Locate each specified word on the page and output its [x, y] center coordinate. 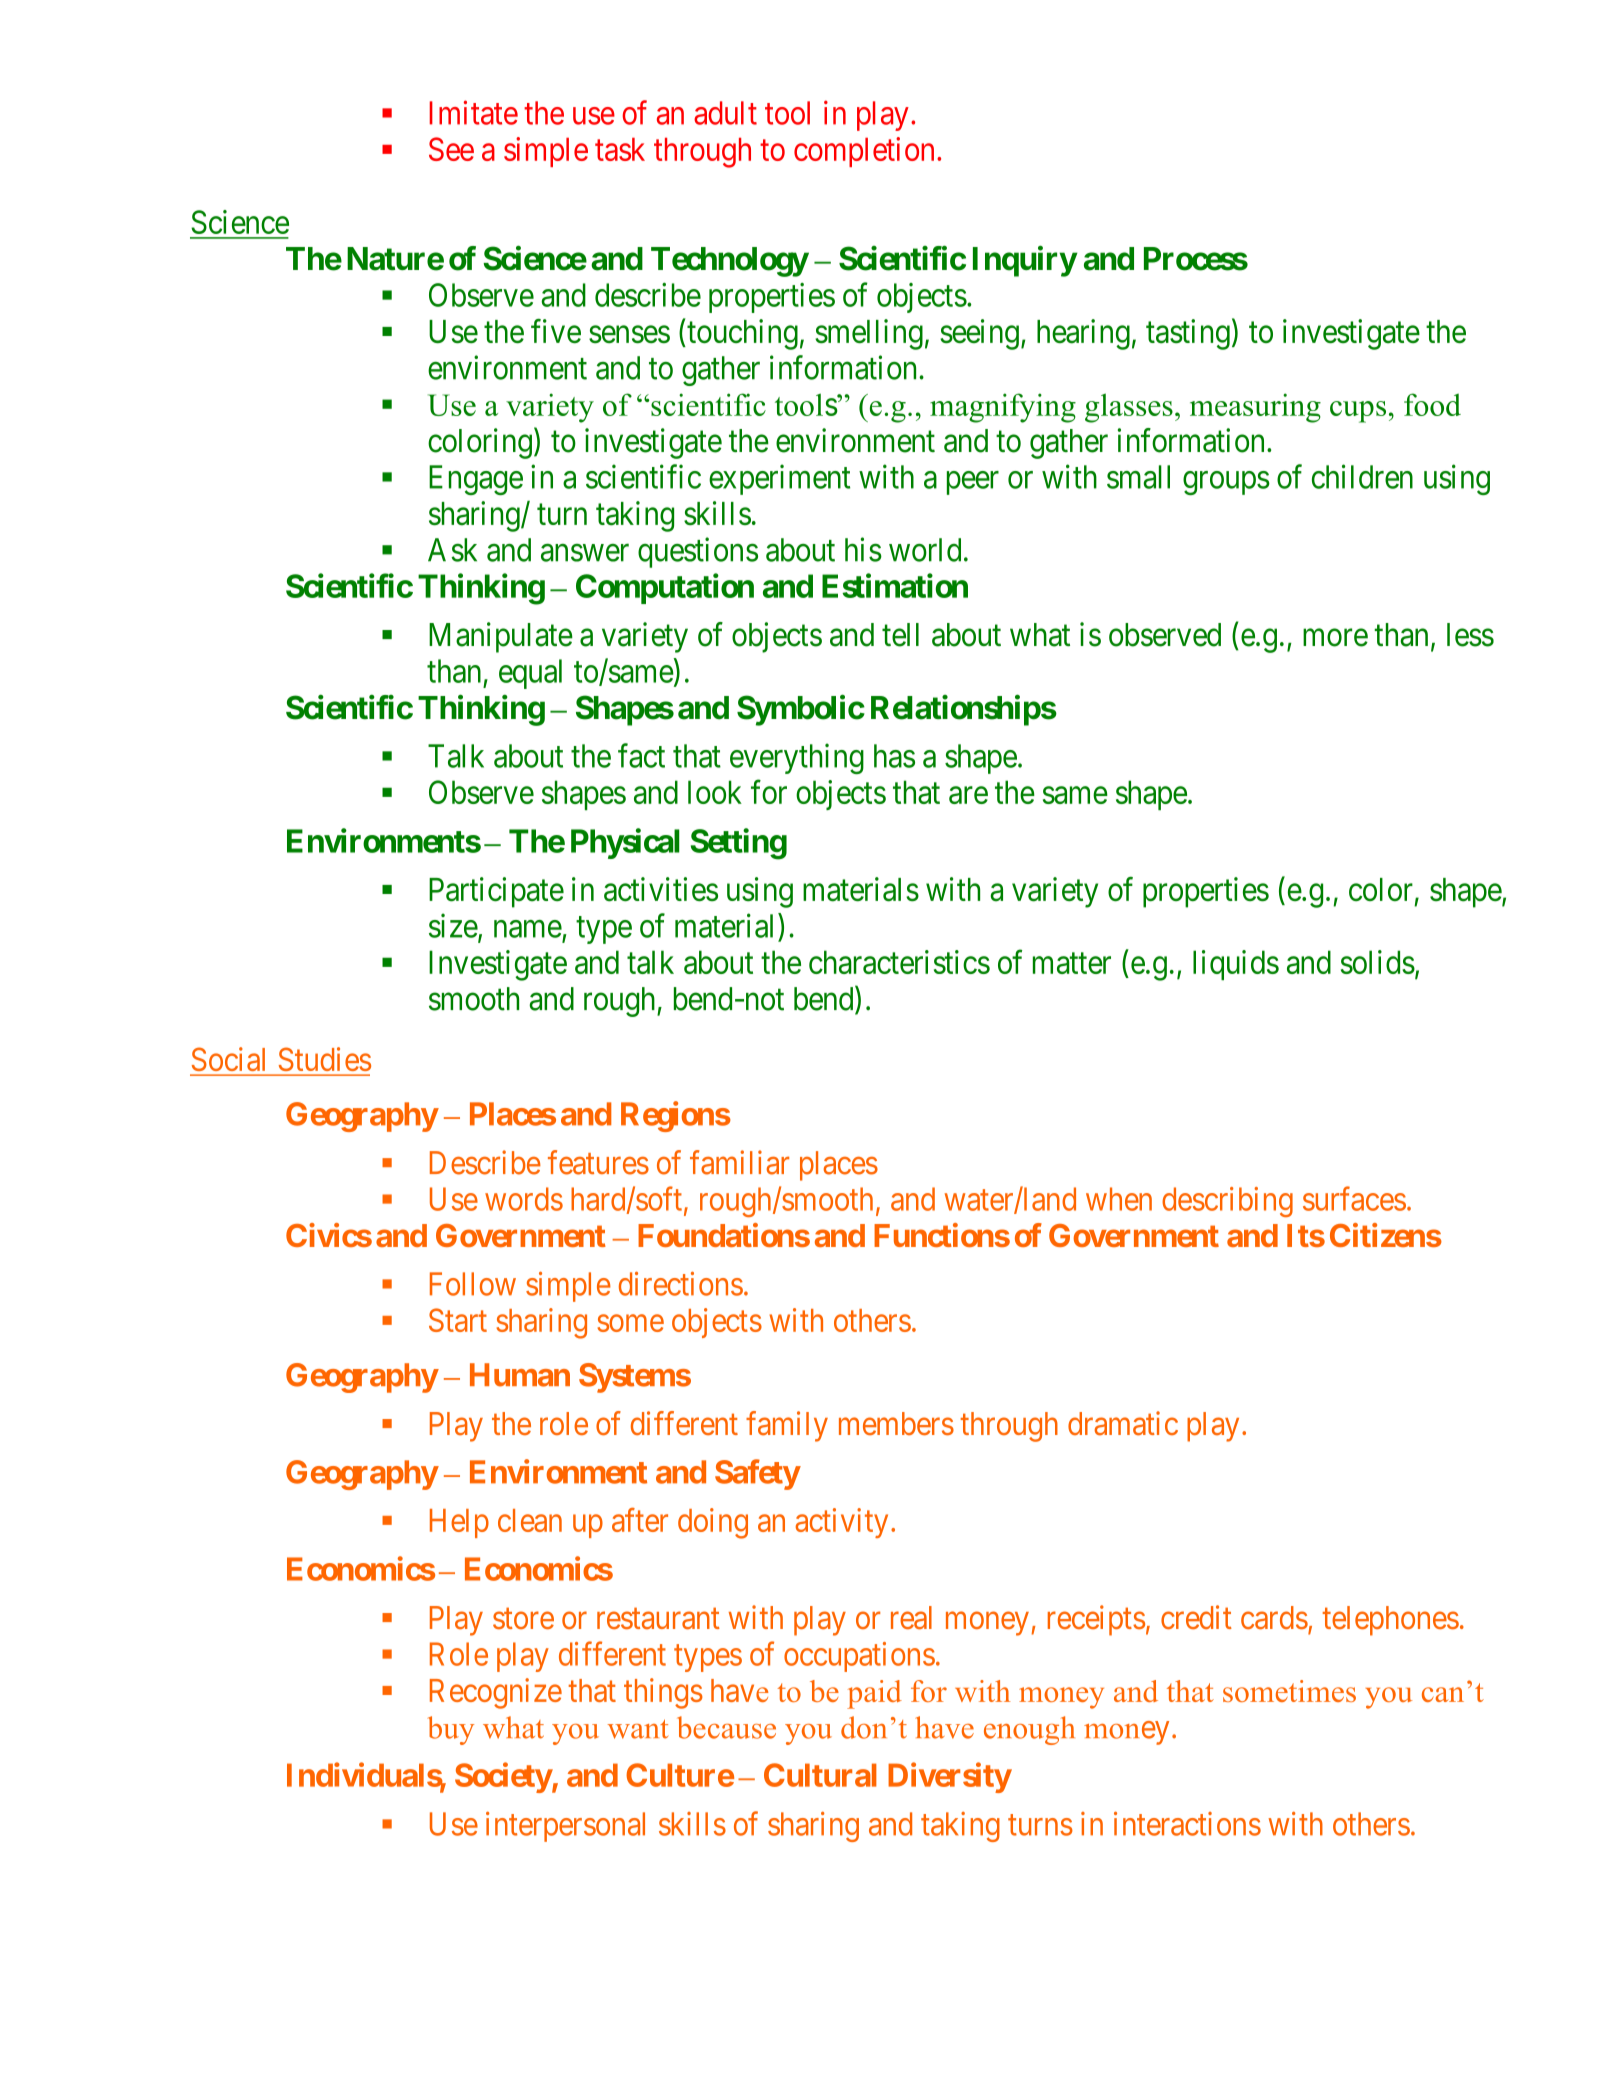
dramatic [1123, 1423]
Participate [496, 892]
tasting [1188, 334]
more [1335, 638]
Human [520, 1375]
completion [864, 152]
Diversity [949, 1777]
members [896, 1423]
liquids [1236, 965]
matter [1072, 963]
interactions [1187, 1824]
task [620, 149]
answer [585, 553]
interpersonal [565, 1827]
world [925, 550]
